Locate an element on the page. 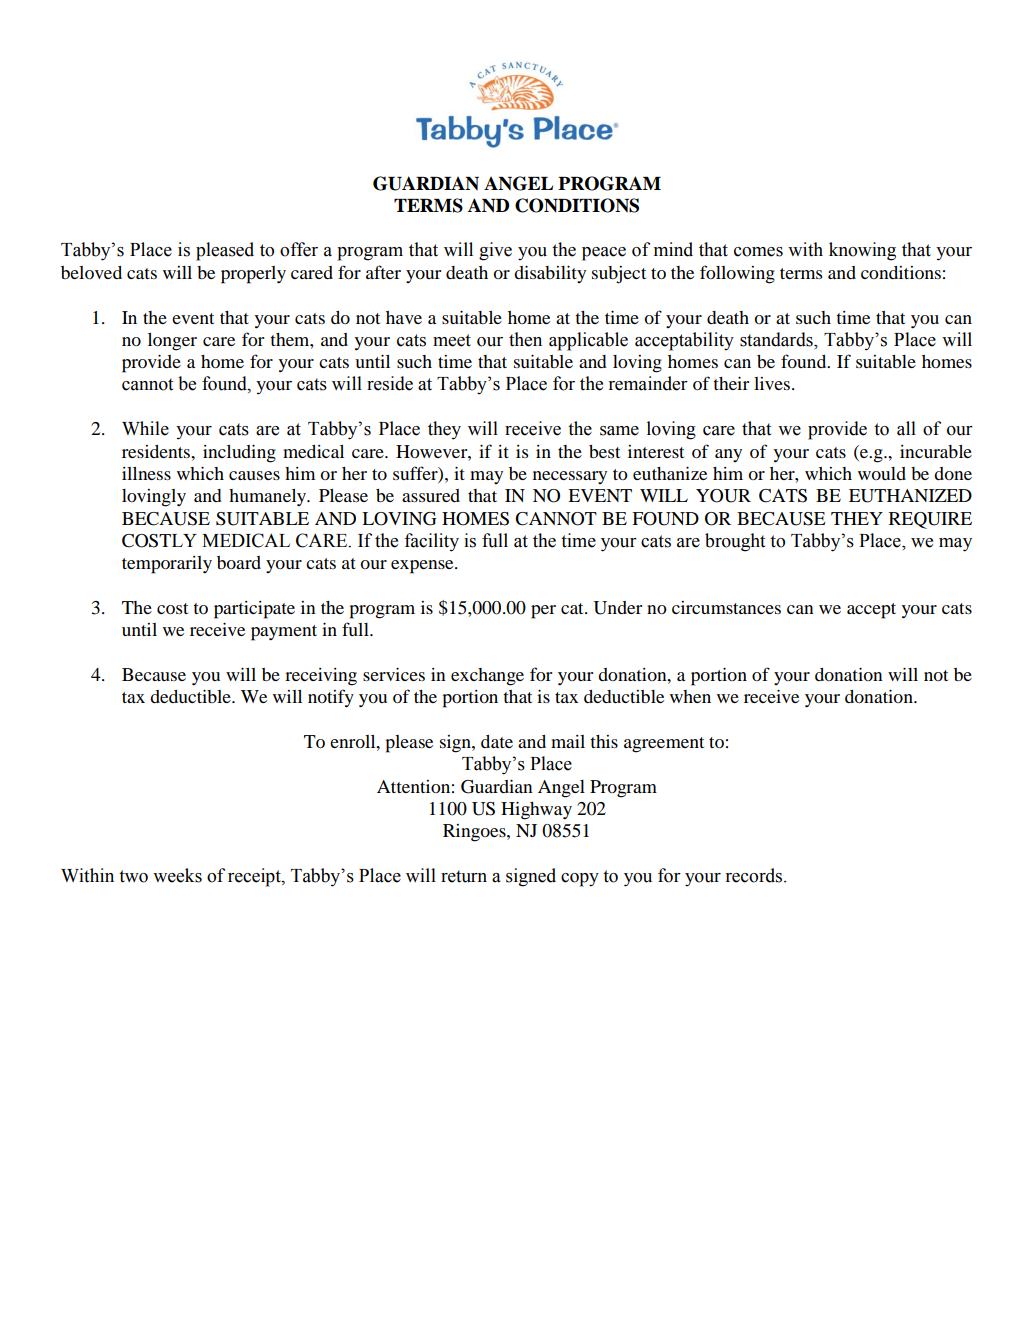 Image resolution: width=1034 pixels, height=1338 pixels. necessary is located at coordinates (570, 477).
